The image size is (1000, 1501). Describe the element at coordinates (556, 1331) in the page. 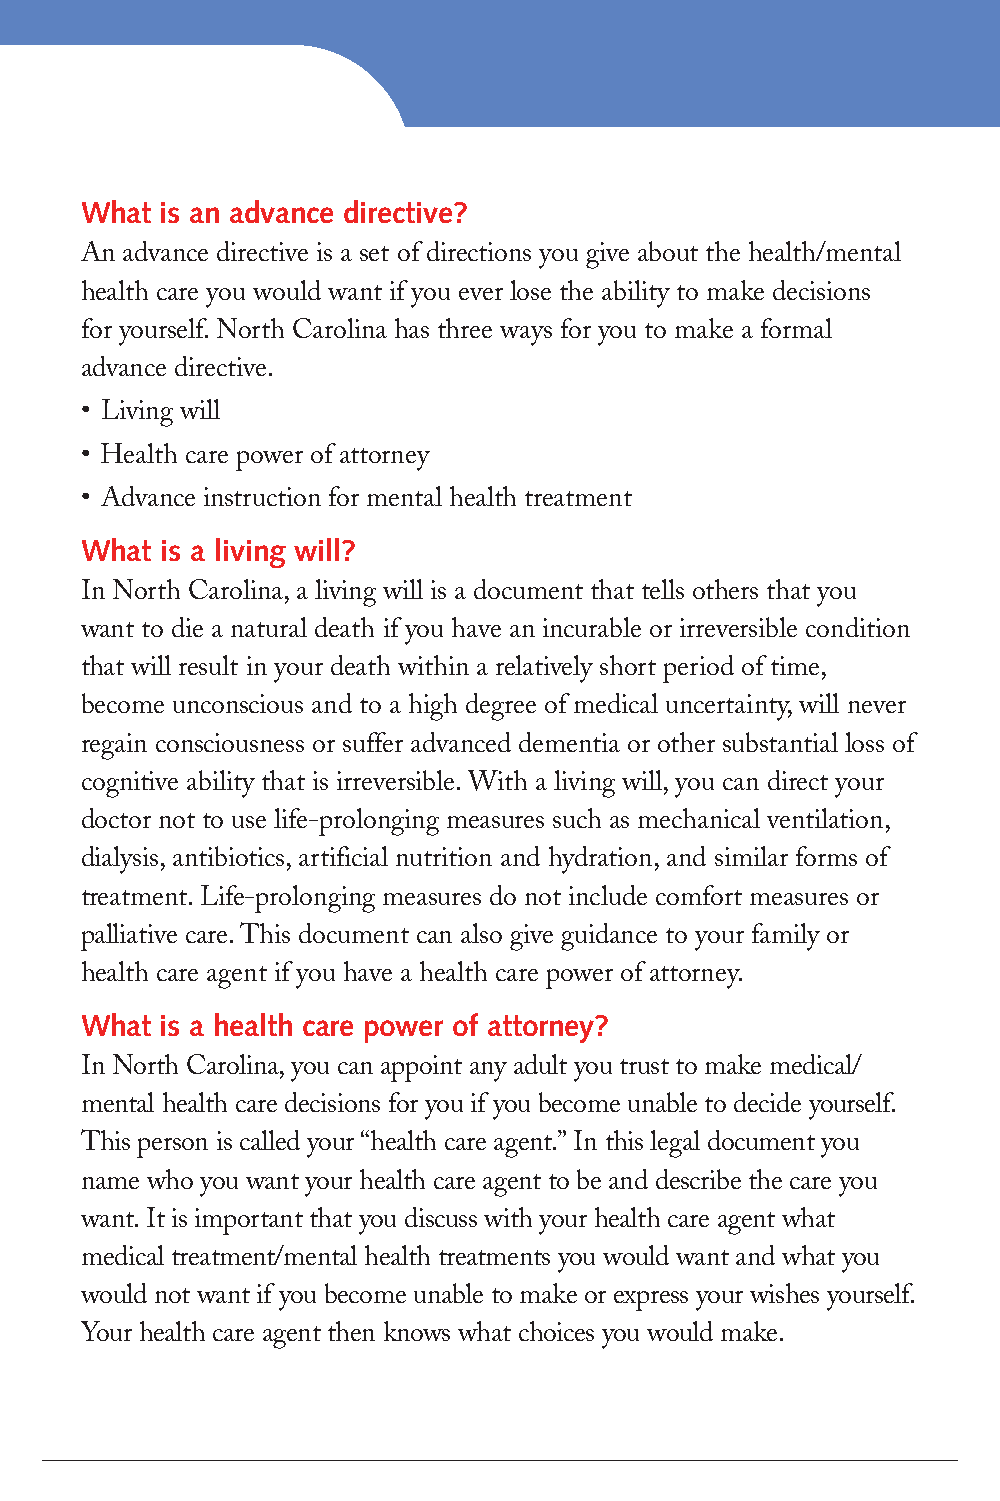

I see `choices` at that location.
